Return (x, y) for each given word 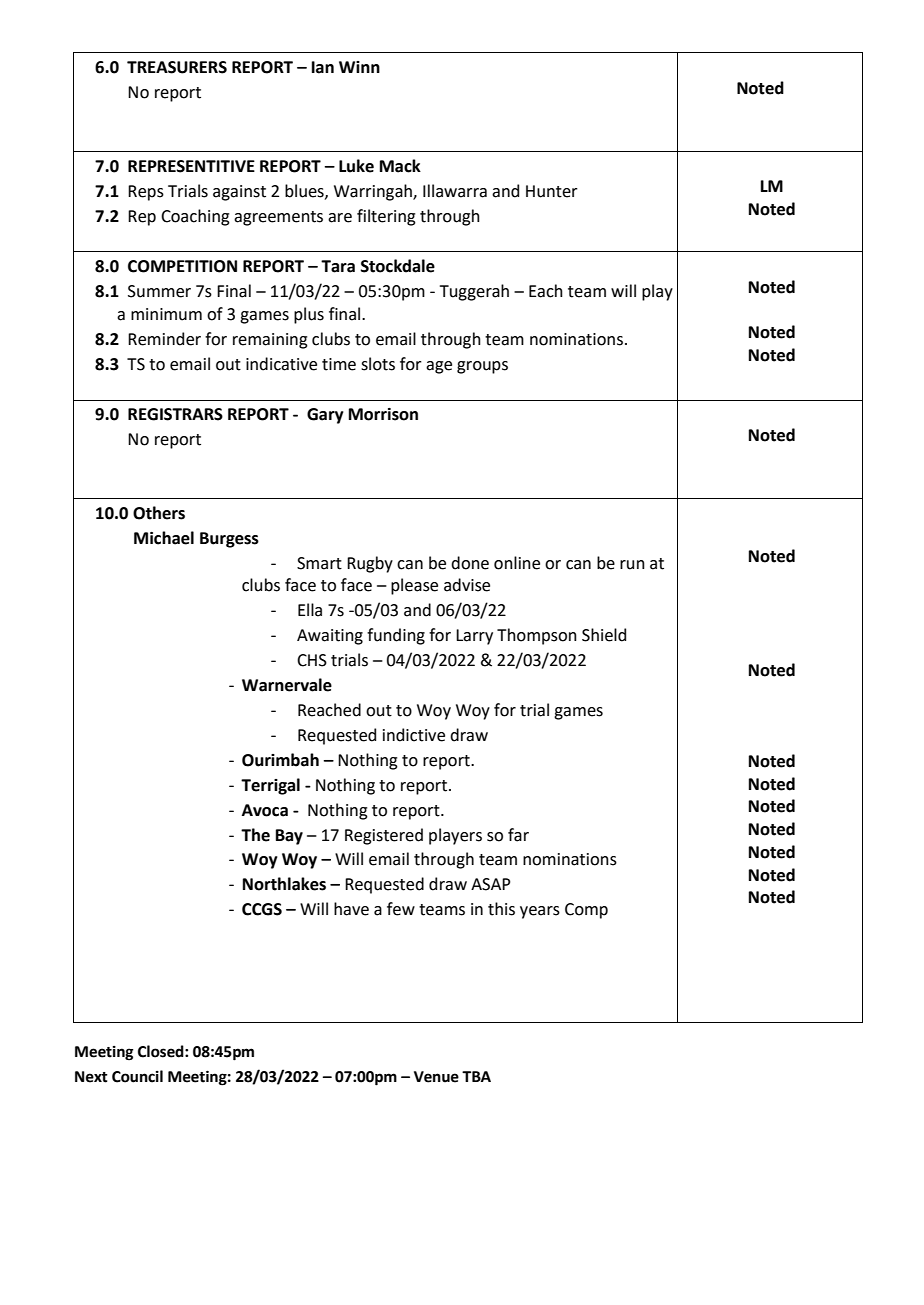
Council (137, 1076)
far (518, 835)
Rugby (370, 564)
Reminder (164, 339)
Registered (384, 836)
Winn (359, 67)
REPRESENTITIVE (191, 166)
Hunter (552, 191)
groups (482, 367)
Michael (164, 538)
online (517, 563)
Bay (289, 837)
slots (378, 364)
